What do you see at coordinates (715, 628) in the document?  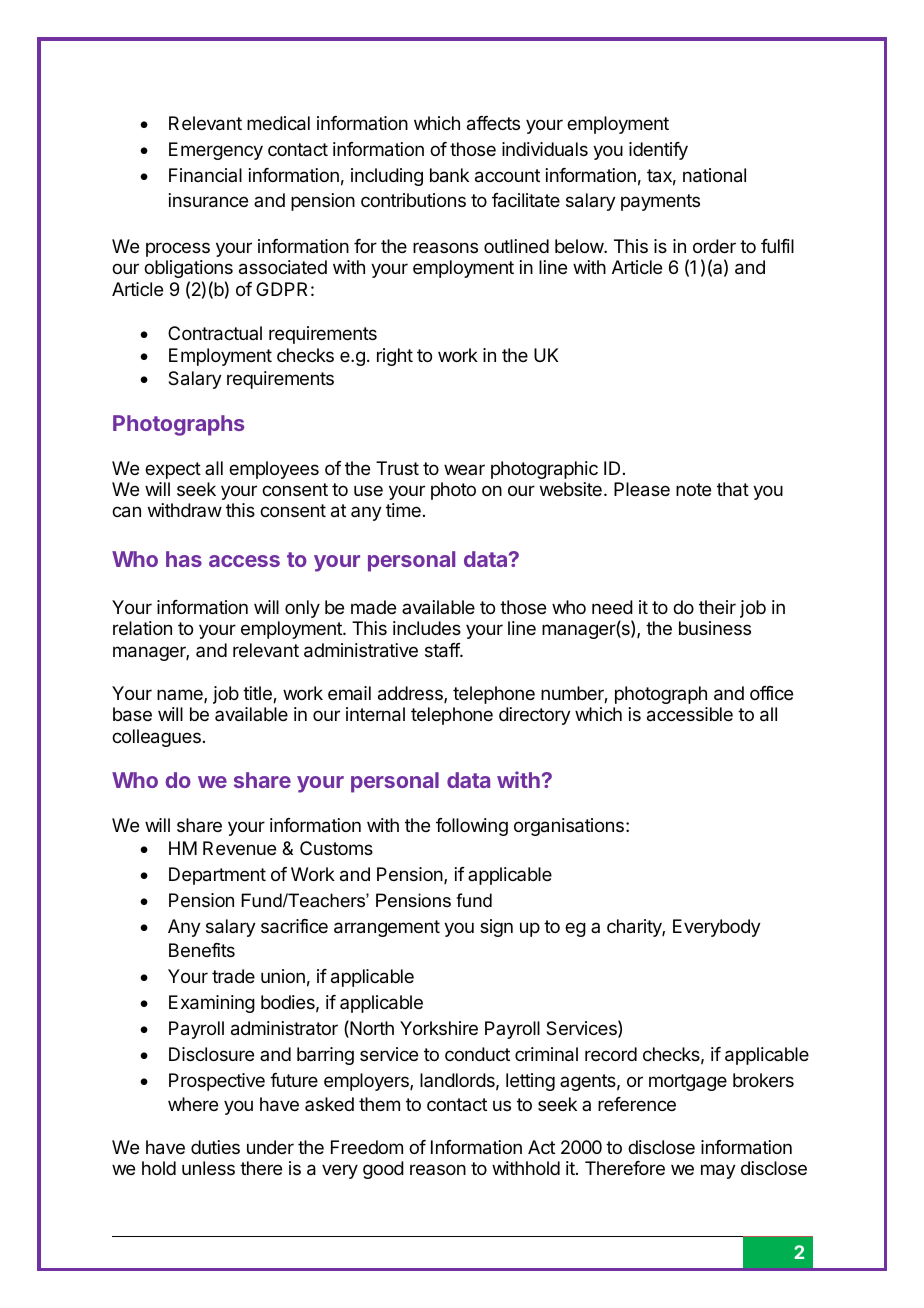 I see `business` at bounding box center [715, 628].
